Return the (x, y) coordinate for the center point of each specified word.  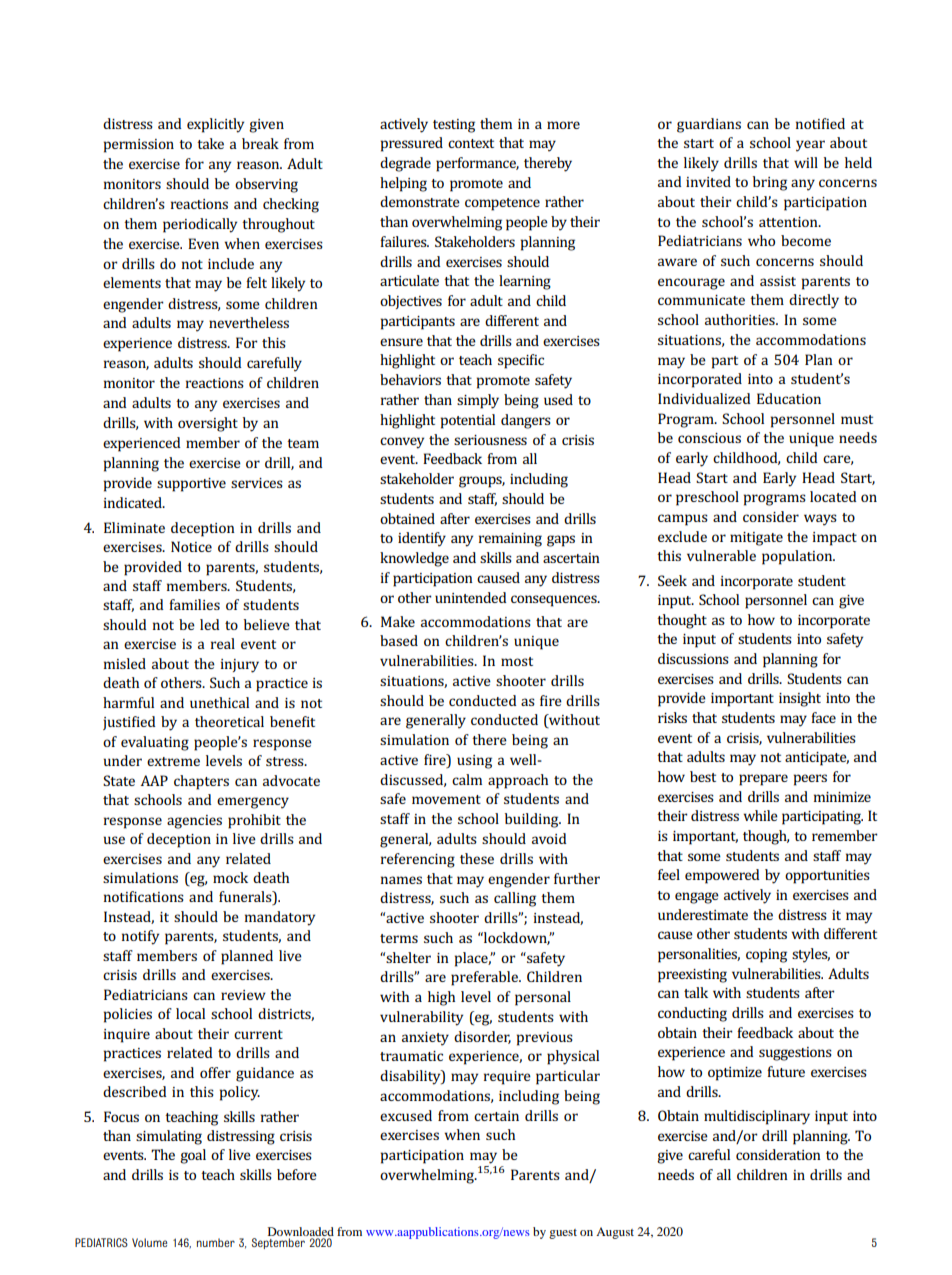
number (216, 1242)
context (471, 143)
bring (770, 183)
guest (563, 1234)
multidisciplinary (757, 1117)
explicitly (215, 125)
